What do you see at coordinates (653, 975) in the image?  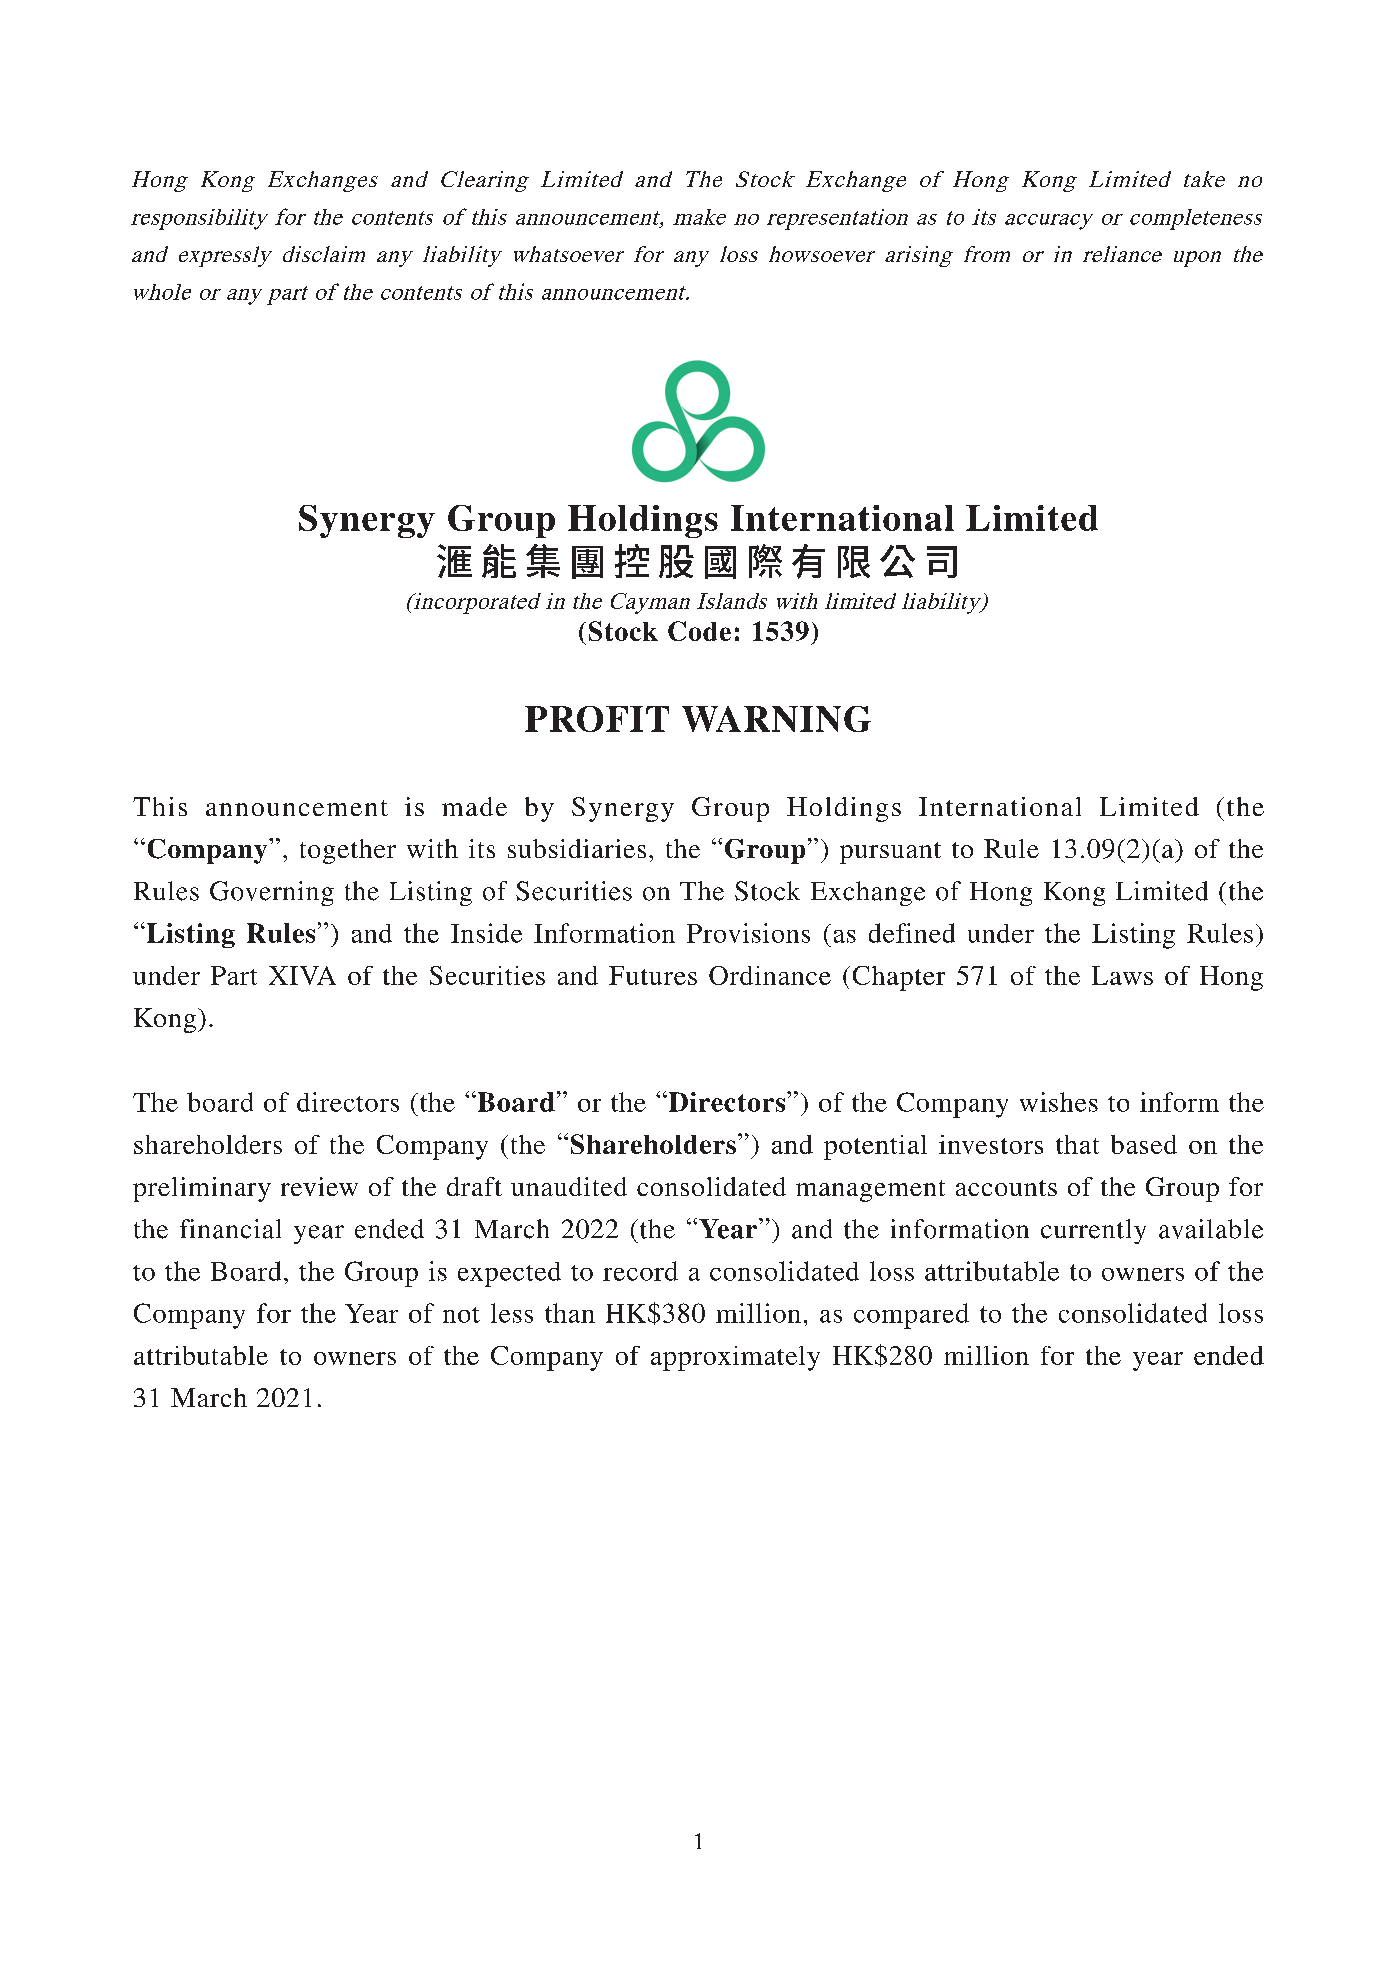 I see `Futures` at bounding box center [653, 975].
